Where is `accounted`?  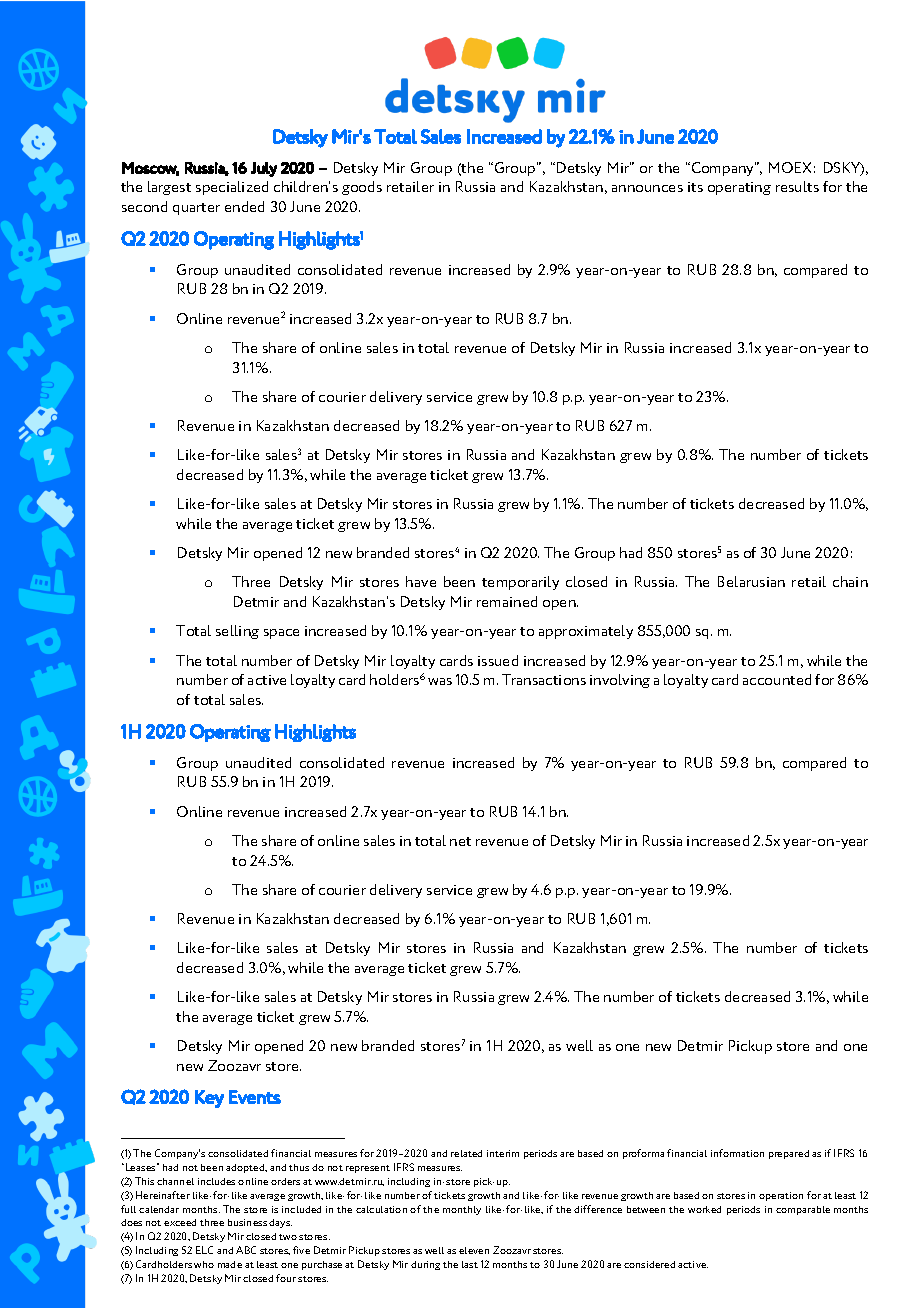 accounted is located at coordinates (777, 679).
